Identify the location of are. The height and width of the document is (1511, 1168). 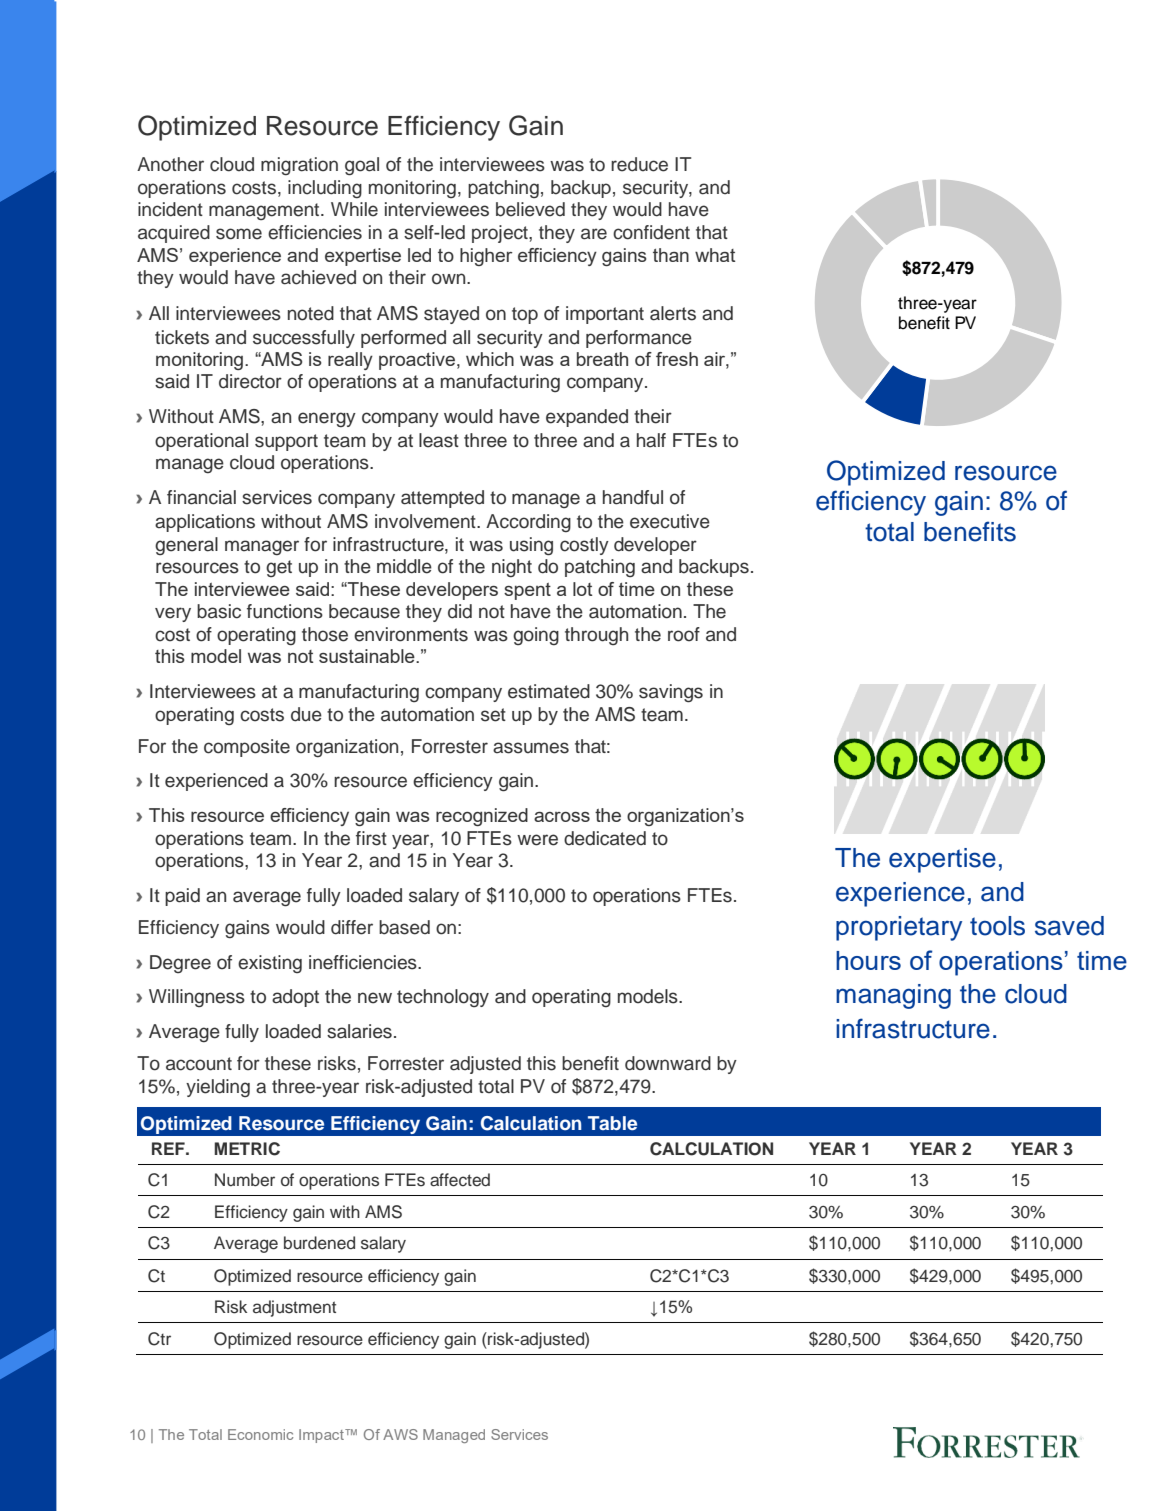
(594, 234).
